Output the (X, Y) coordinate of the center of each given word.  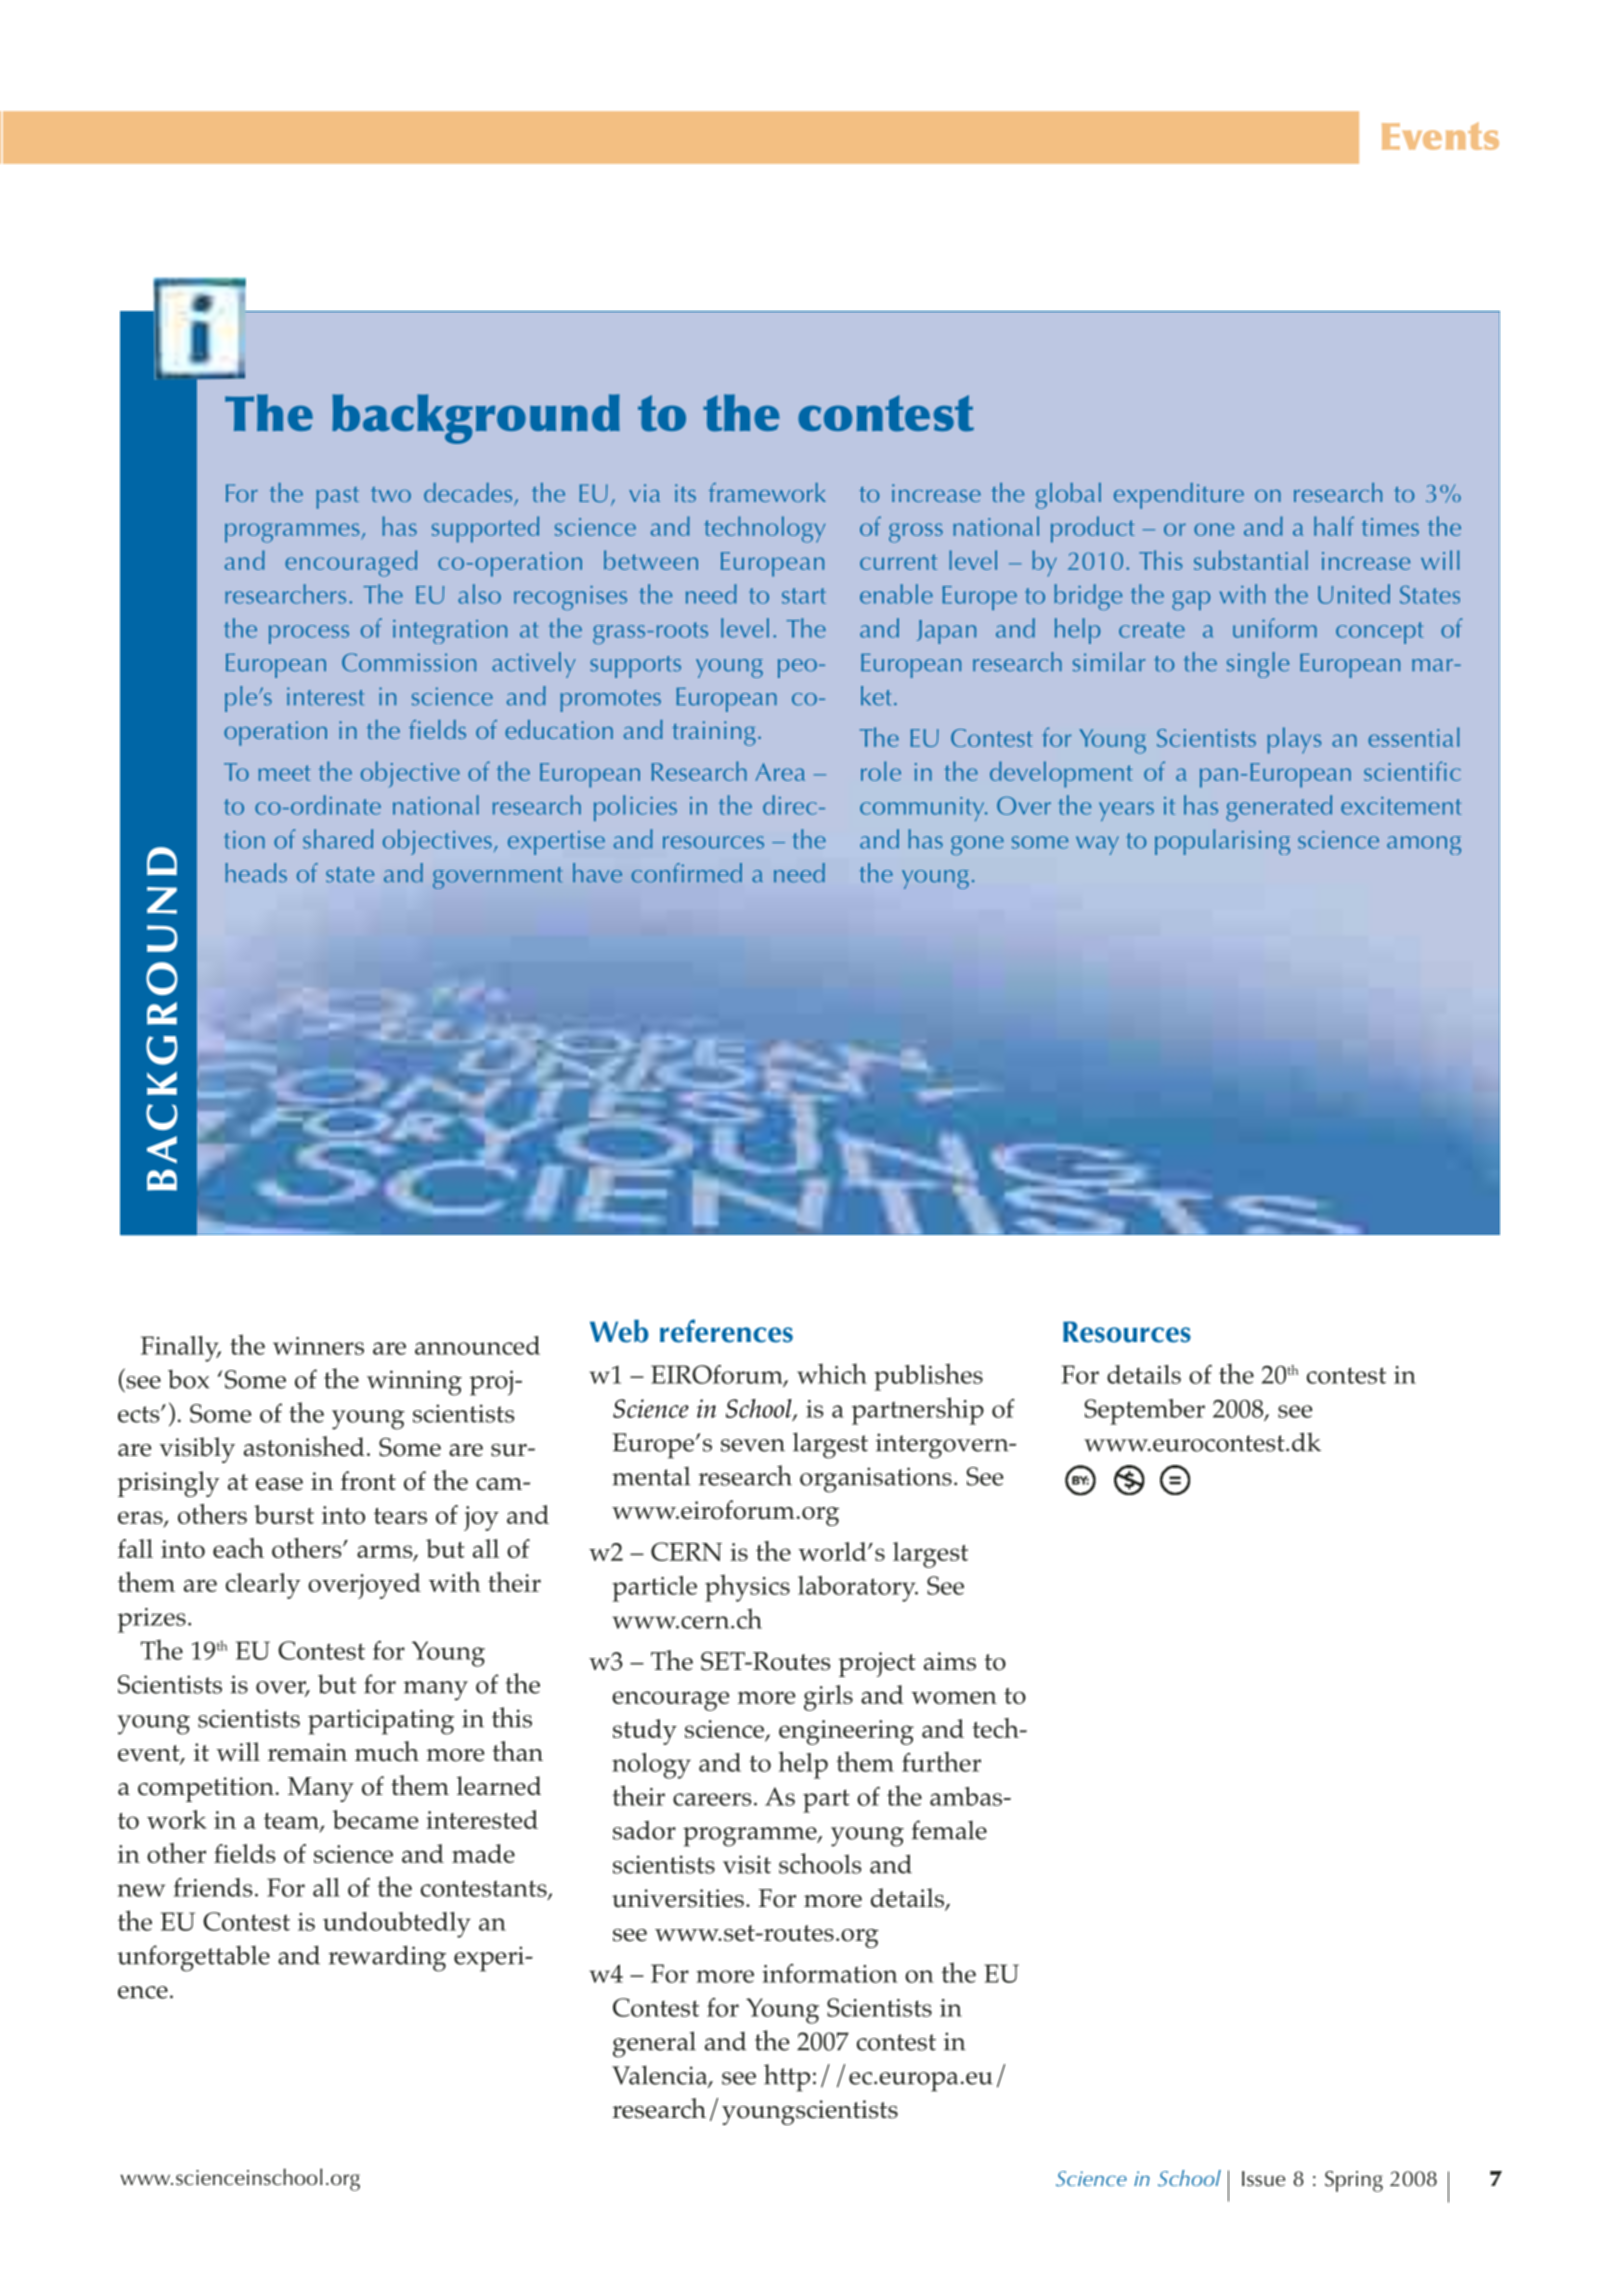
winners (318, 1346)
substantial (1251, 560)
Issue (1263, 2179)
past (337, 498)
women (954, 1697)
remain (307, 1752)
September (1144, 1412)
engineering (846, 1732)
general (654, 2044)
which (832, 1373)
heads (256, 873)
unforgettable (193, 1958)
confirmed (687, 873)
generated (1279, 808)
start (804, 596)
